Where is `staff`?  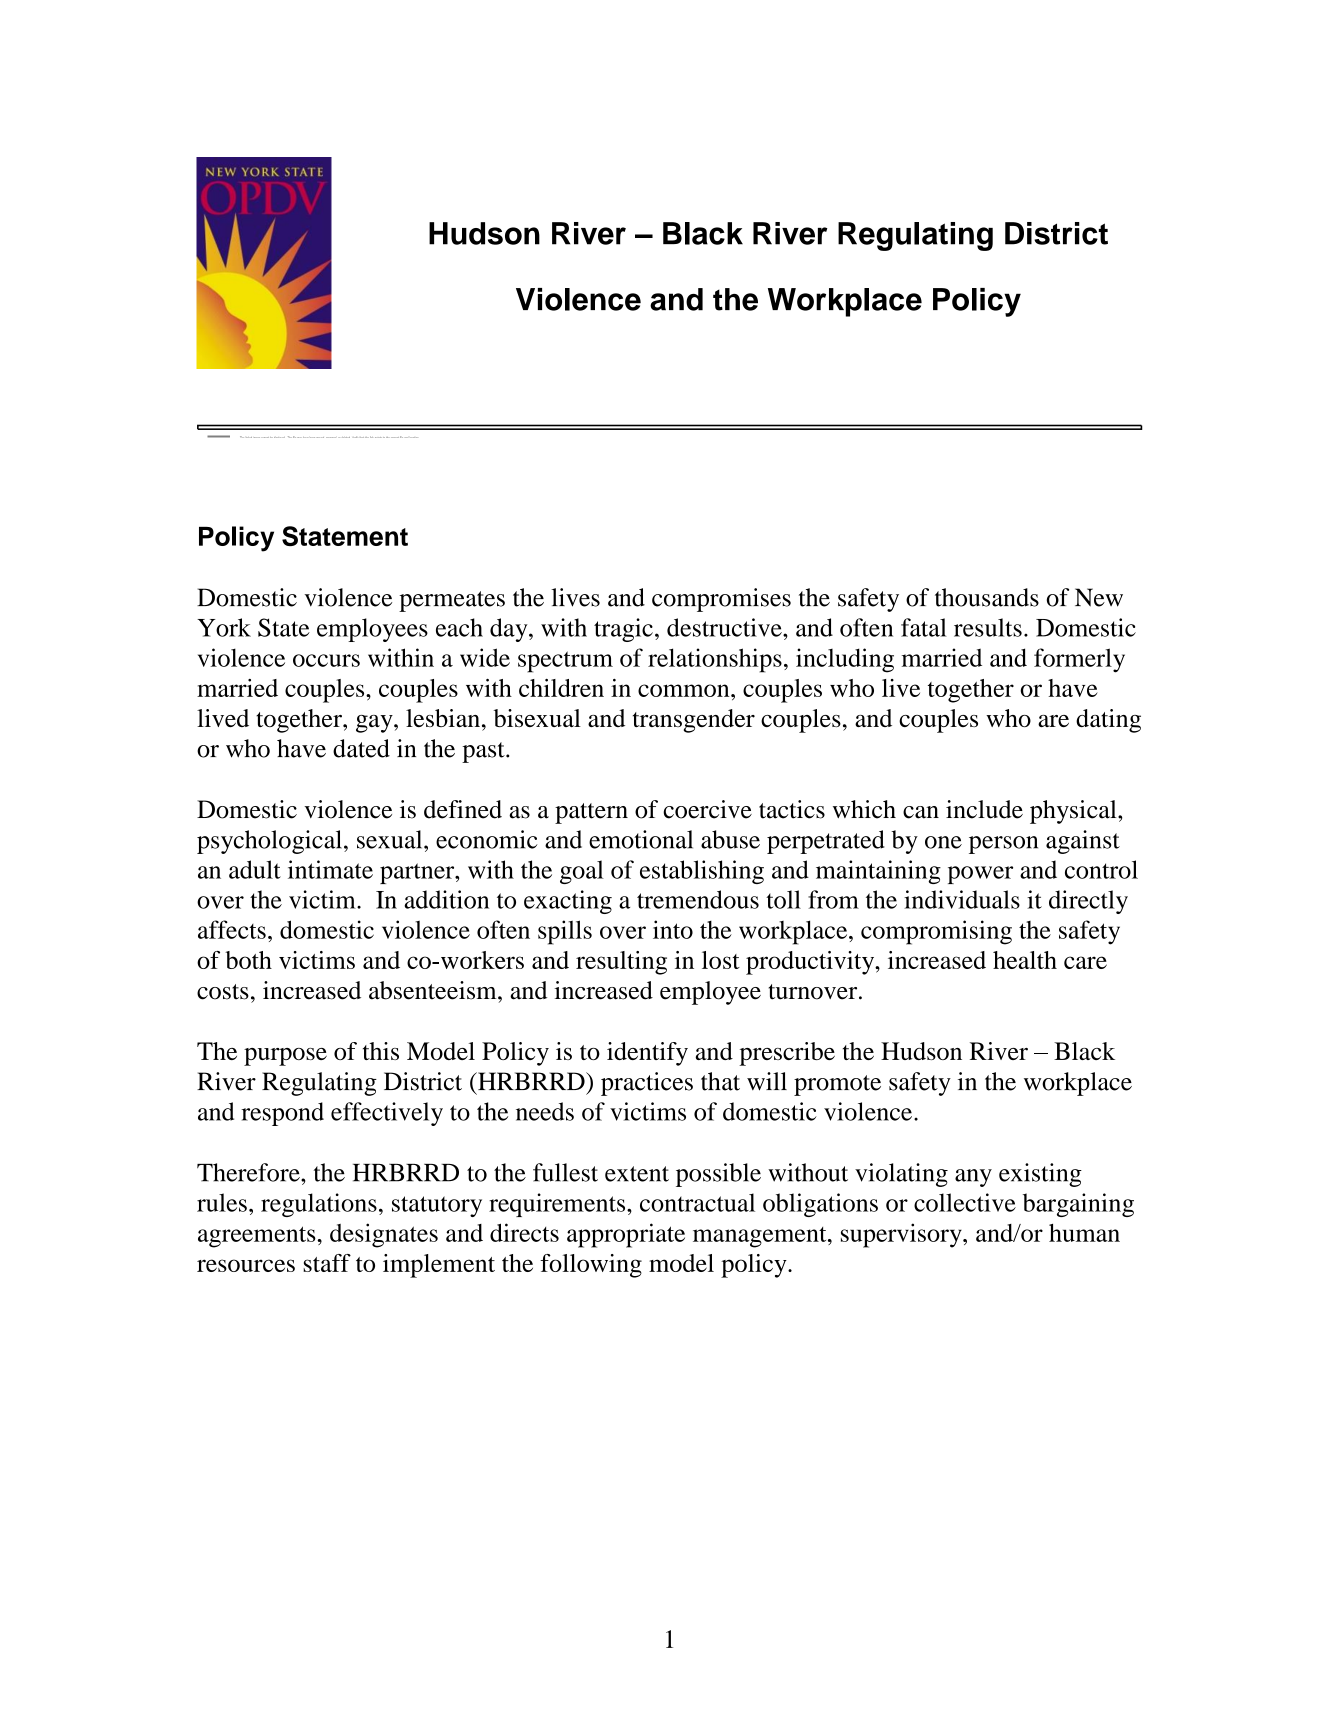
staff is located at coordinates (327, 1263).
